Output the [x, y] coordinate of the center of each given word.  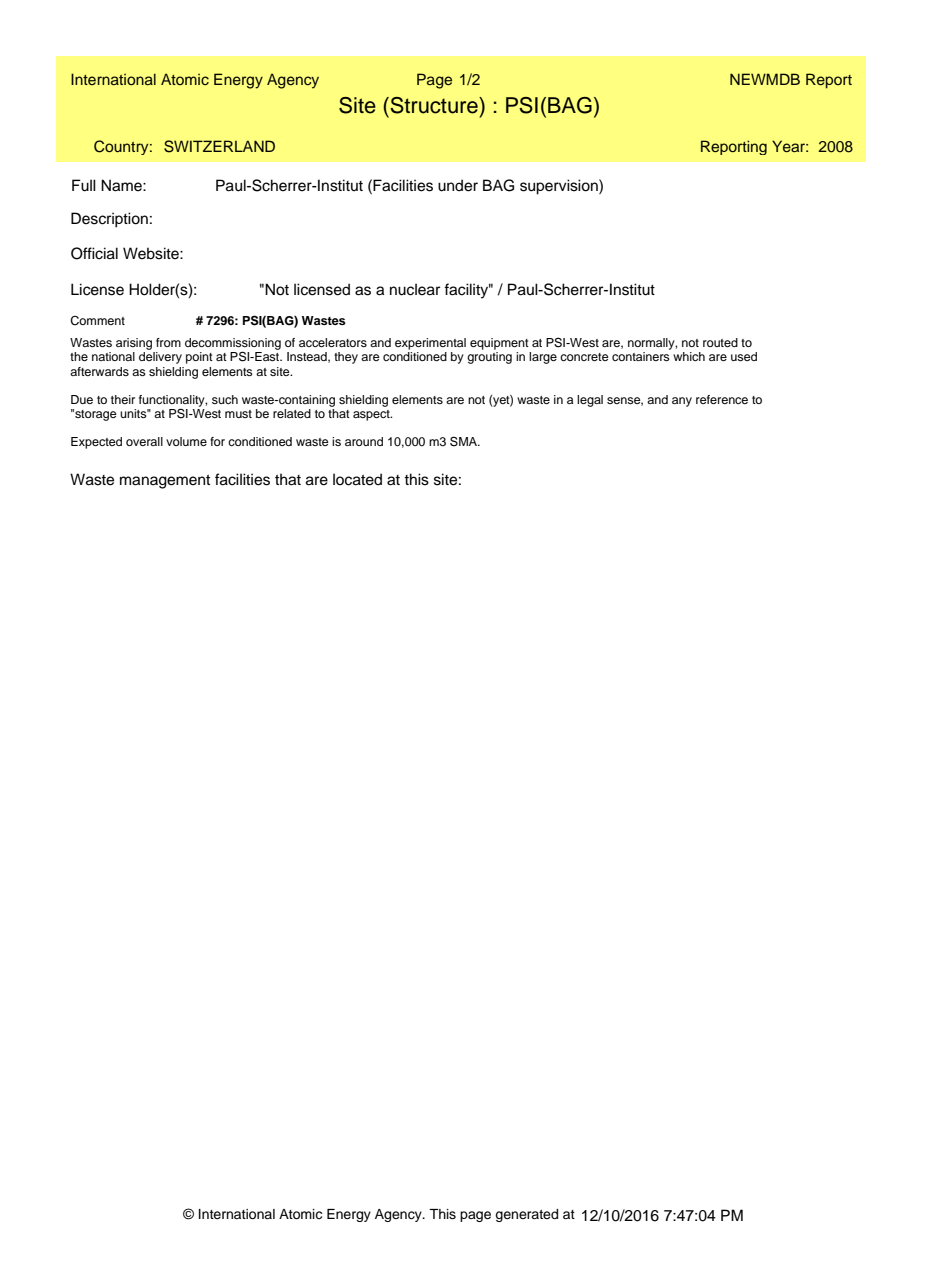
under [458, 185]
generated [526, 1215]
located [357, 479]
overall [144, 441]
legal [590, 401]
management [165, 482]
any [682, 402]
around [364, 441]
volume [186, 441]
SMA [464, 441]
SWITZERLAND [219, 146]
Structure [434, 105]
